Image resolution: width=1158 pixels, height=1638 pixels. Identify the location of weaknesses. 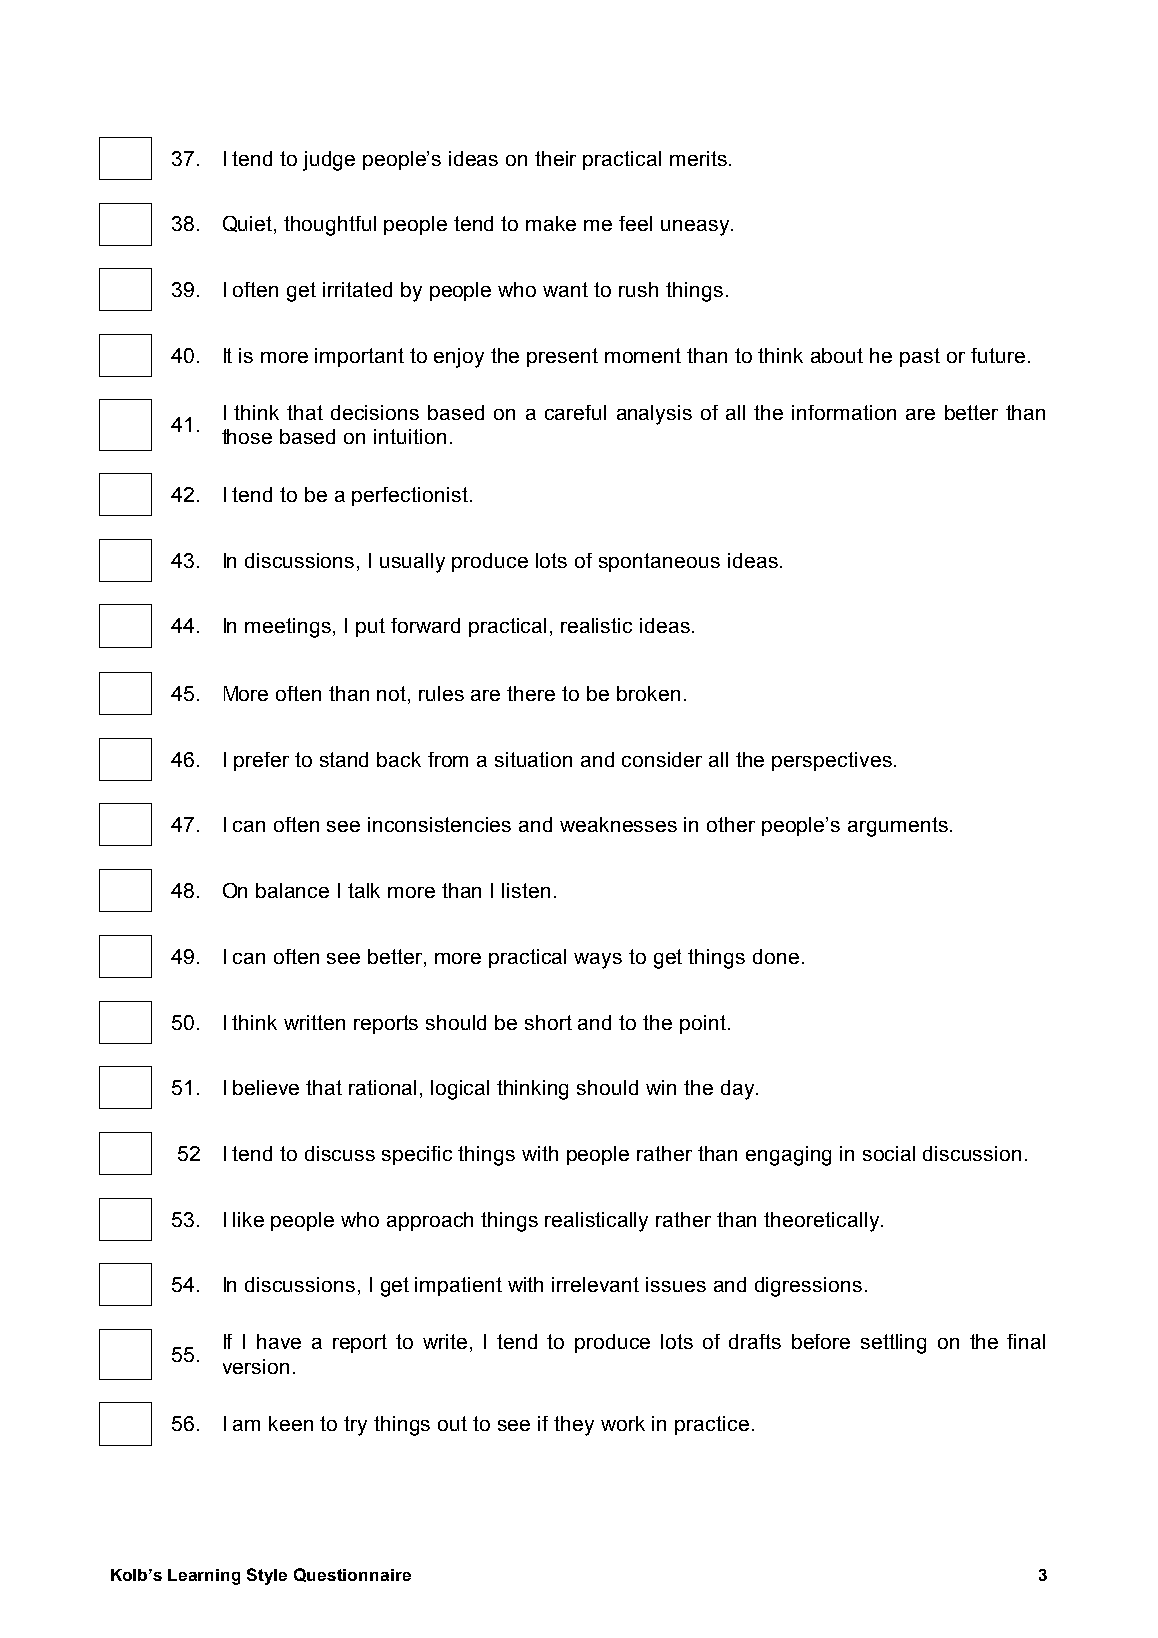
(618, 824).
